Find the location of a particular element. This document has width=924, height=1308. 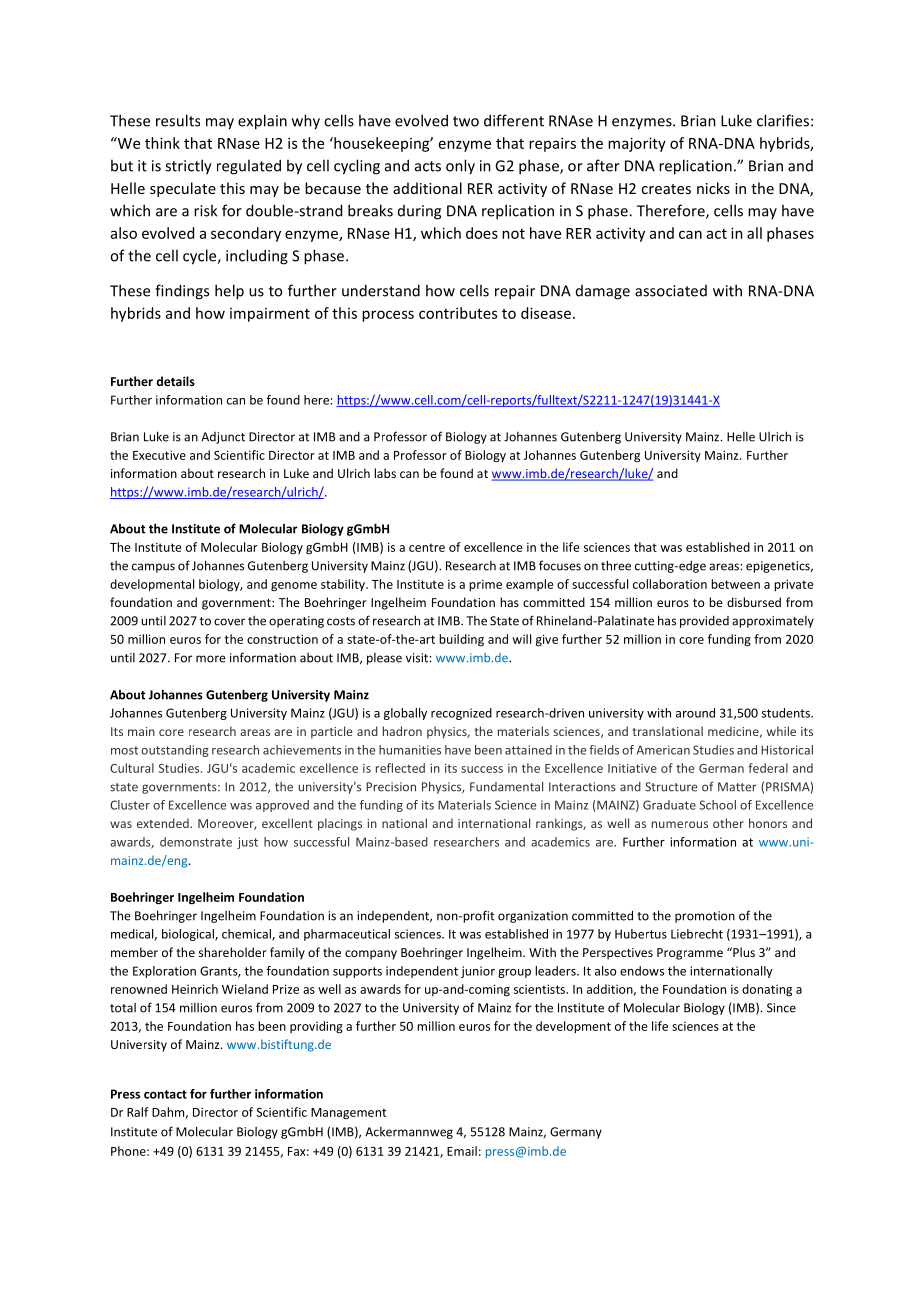

labs is located at coordinates (385, 473).
